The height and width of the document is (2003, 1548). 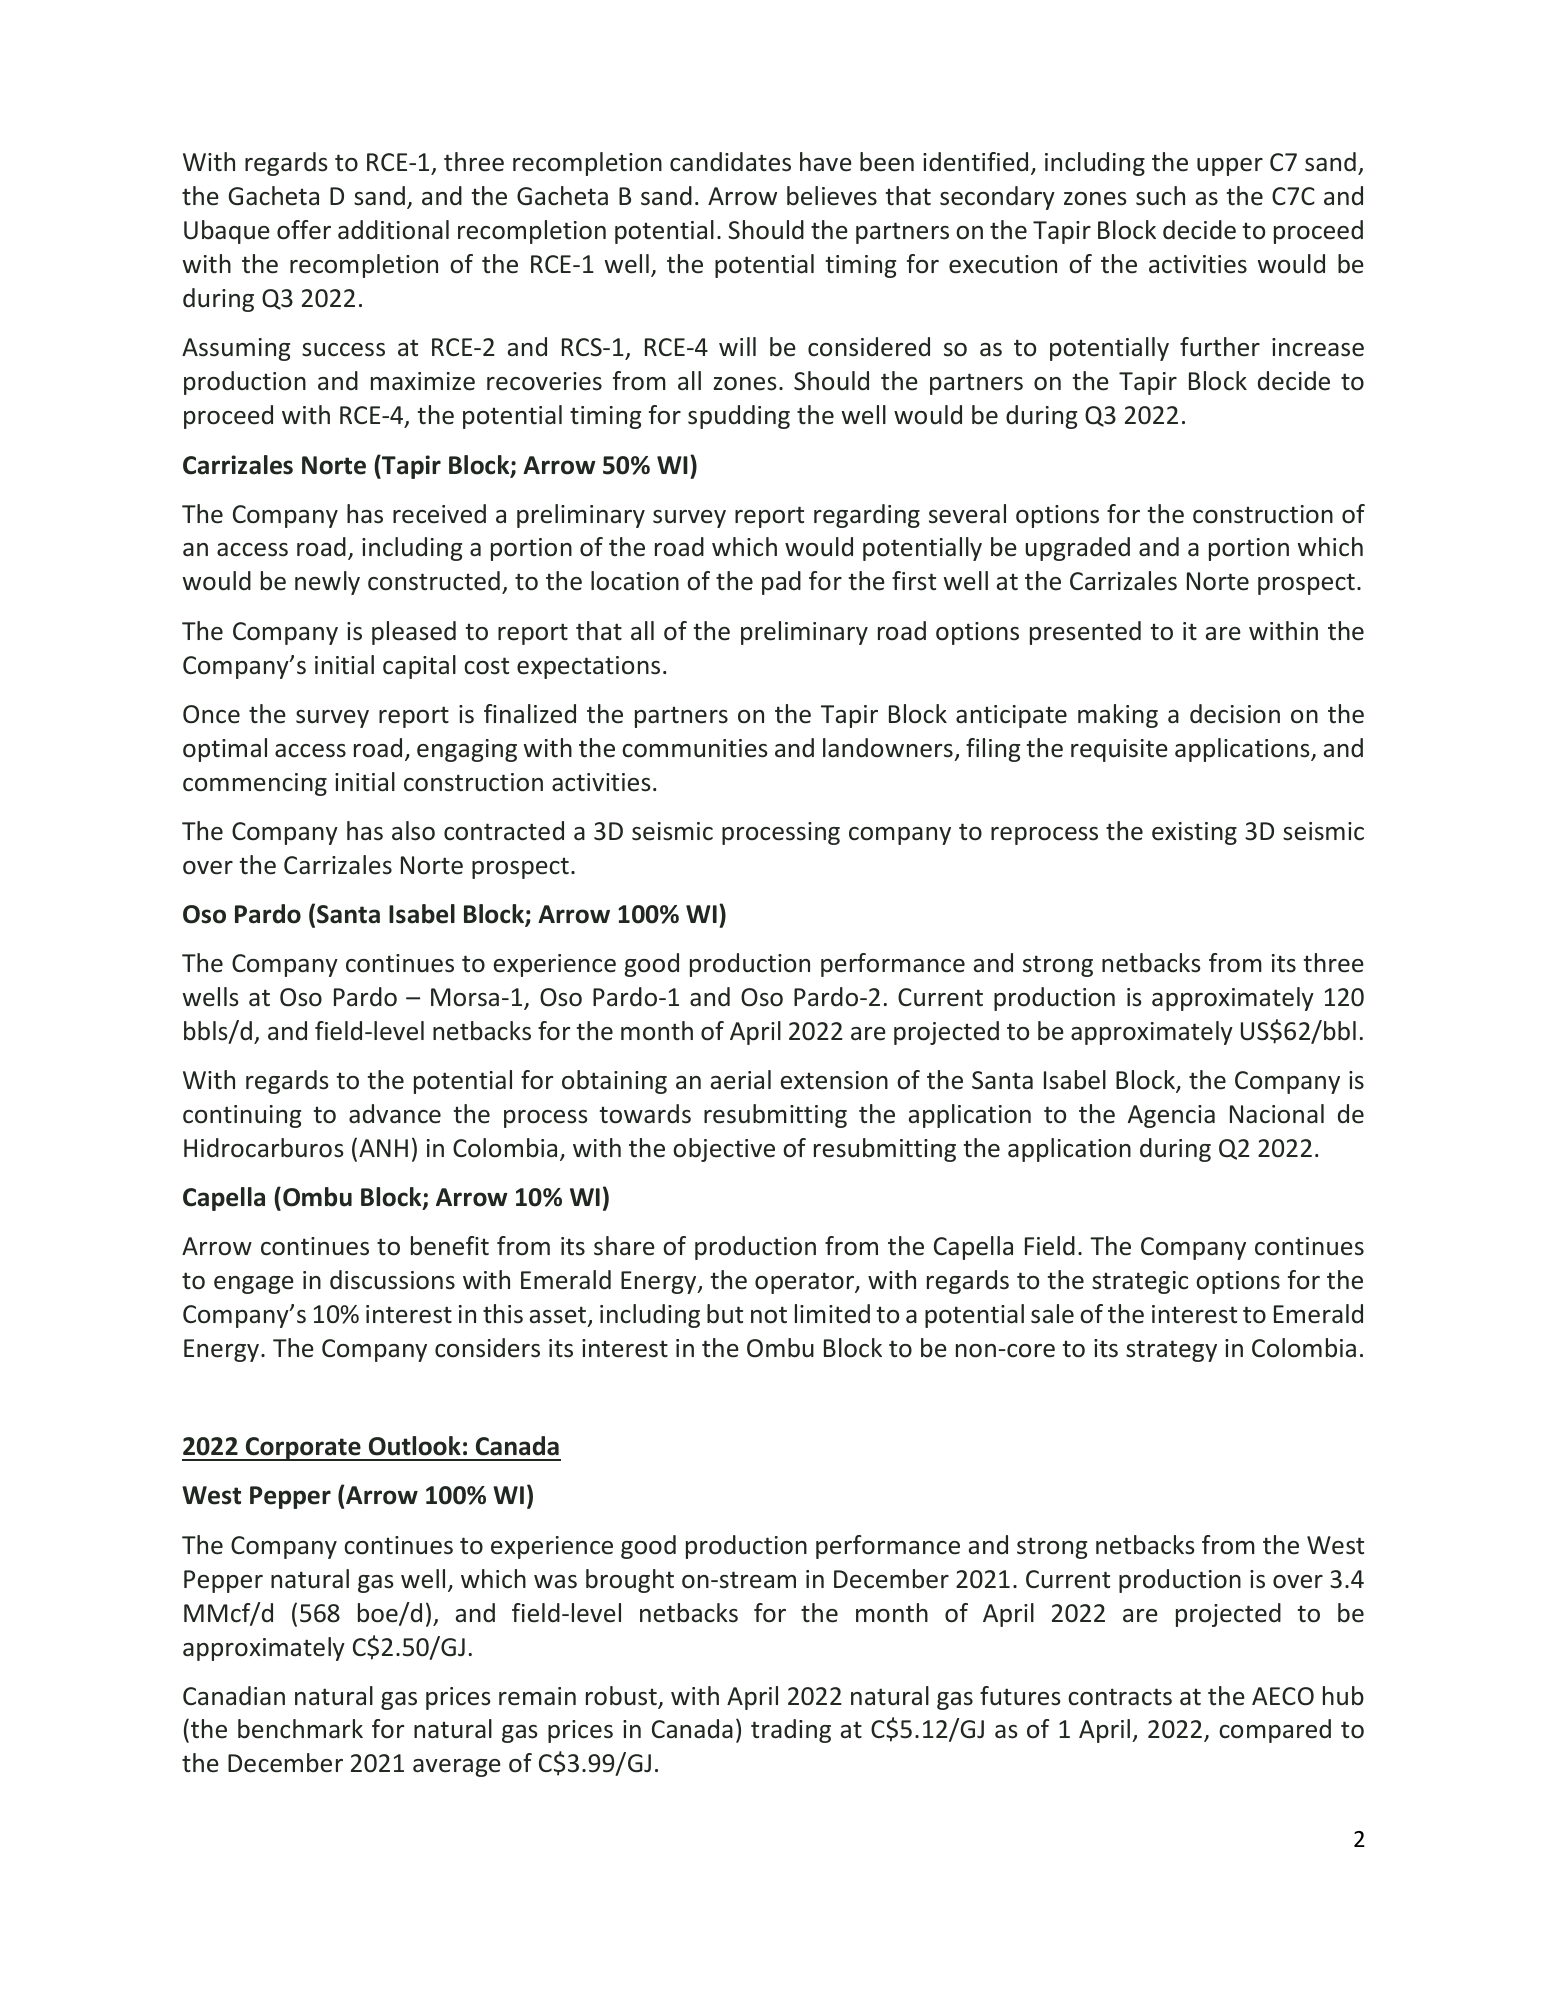 I want to click on existing, so click(x=1194, y=833).
